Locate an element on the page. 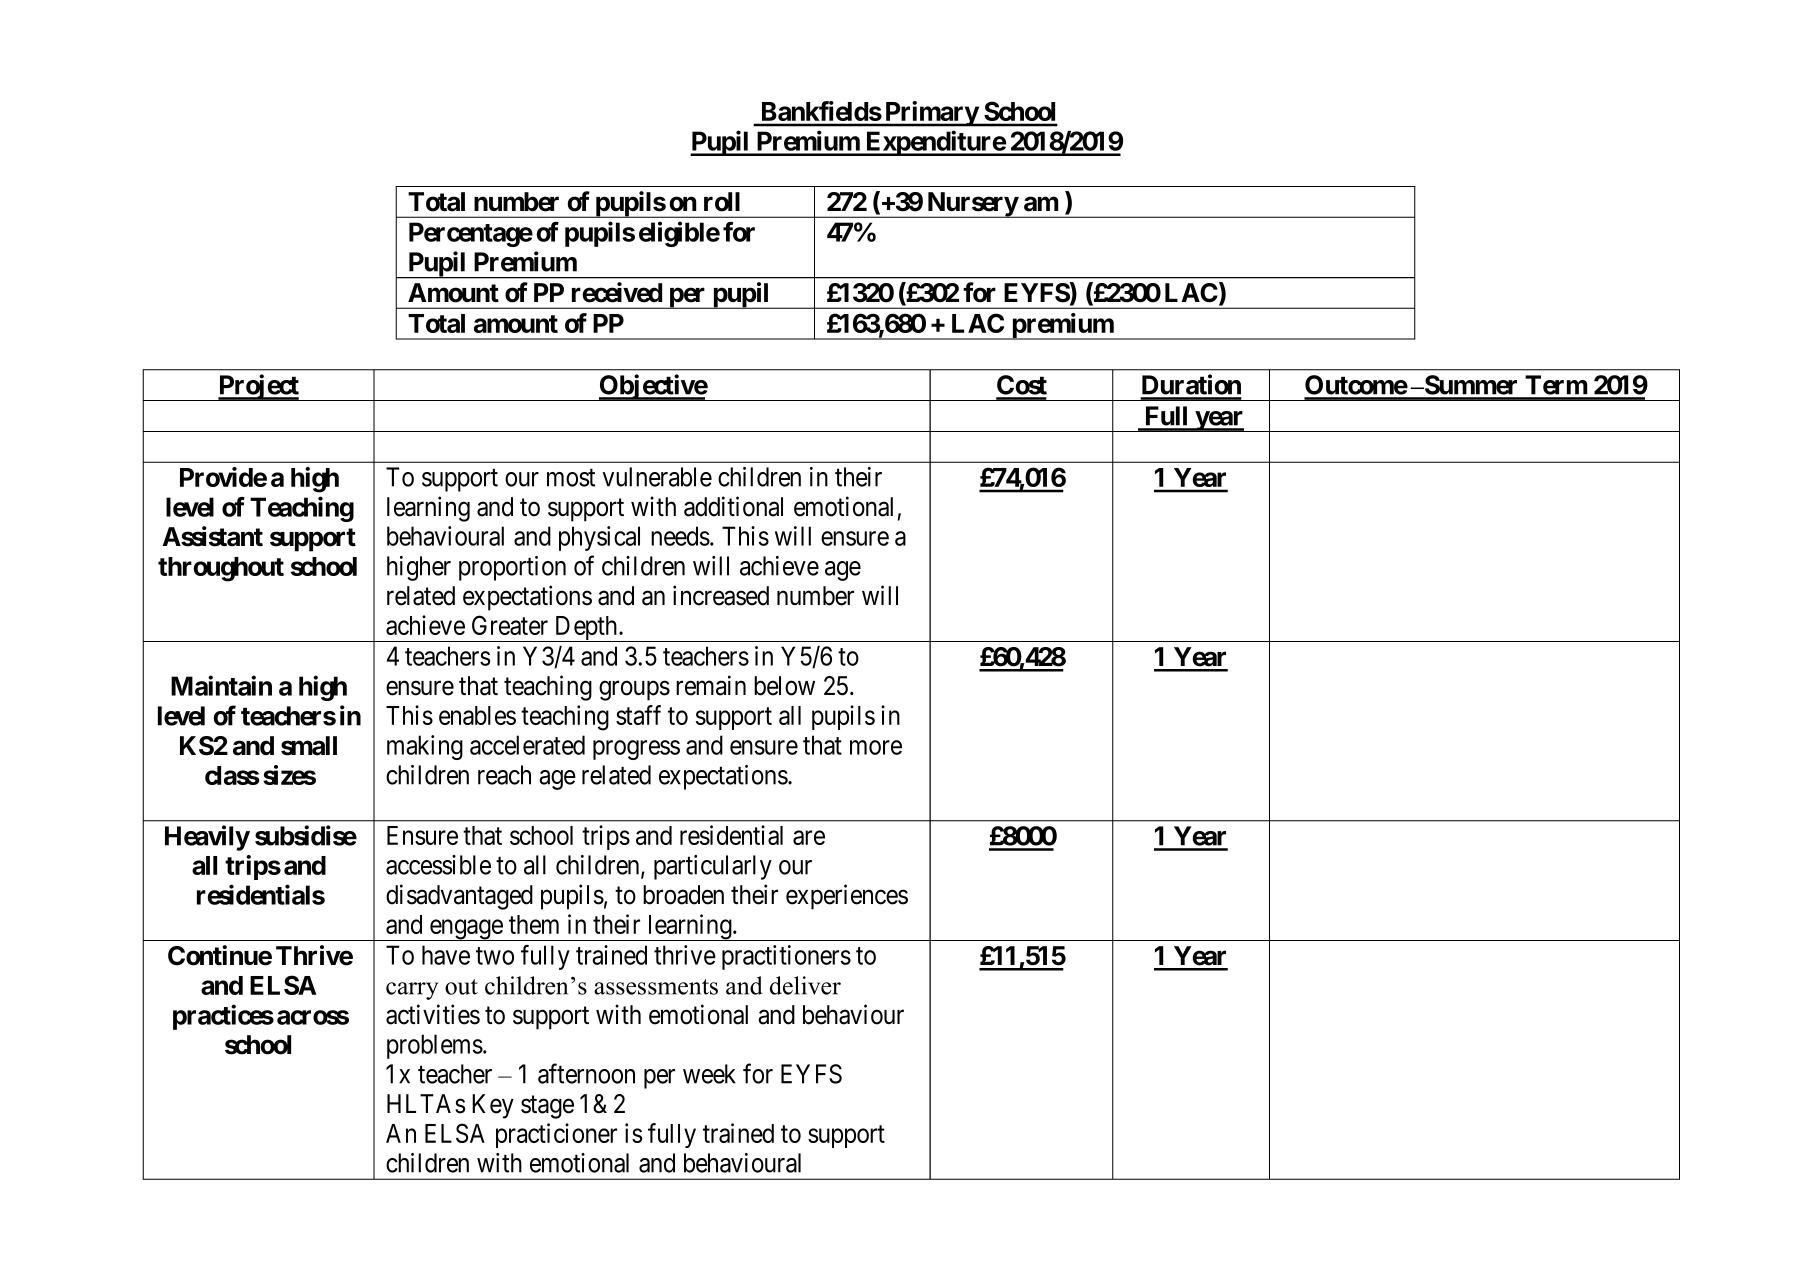 Image resolution: width=1811 pixels, height=1281 pixels. problems is located at coordinates (435, 1046).
